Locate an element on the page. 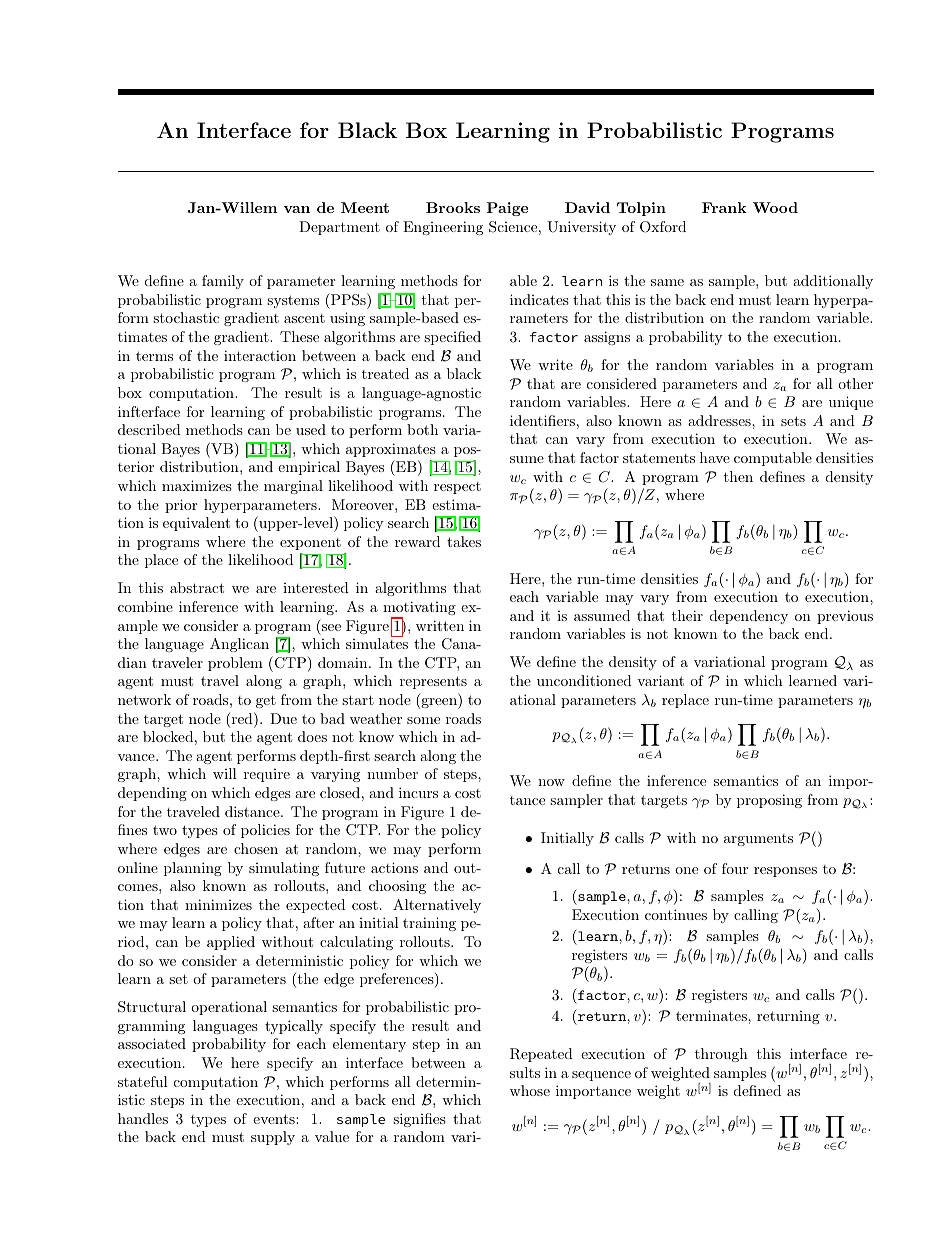  represents is located at coordinates (433, 682).
